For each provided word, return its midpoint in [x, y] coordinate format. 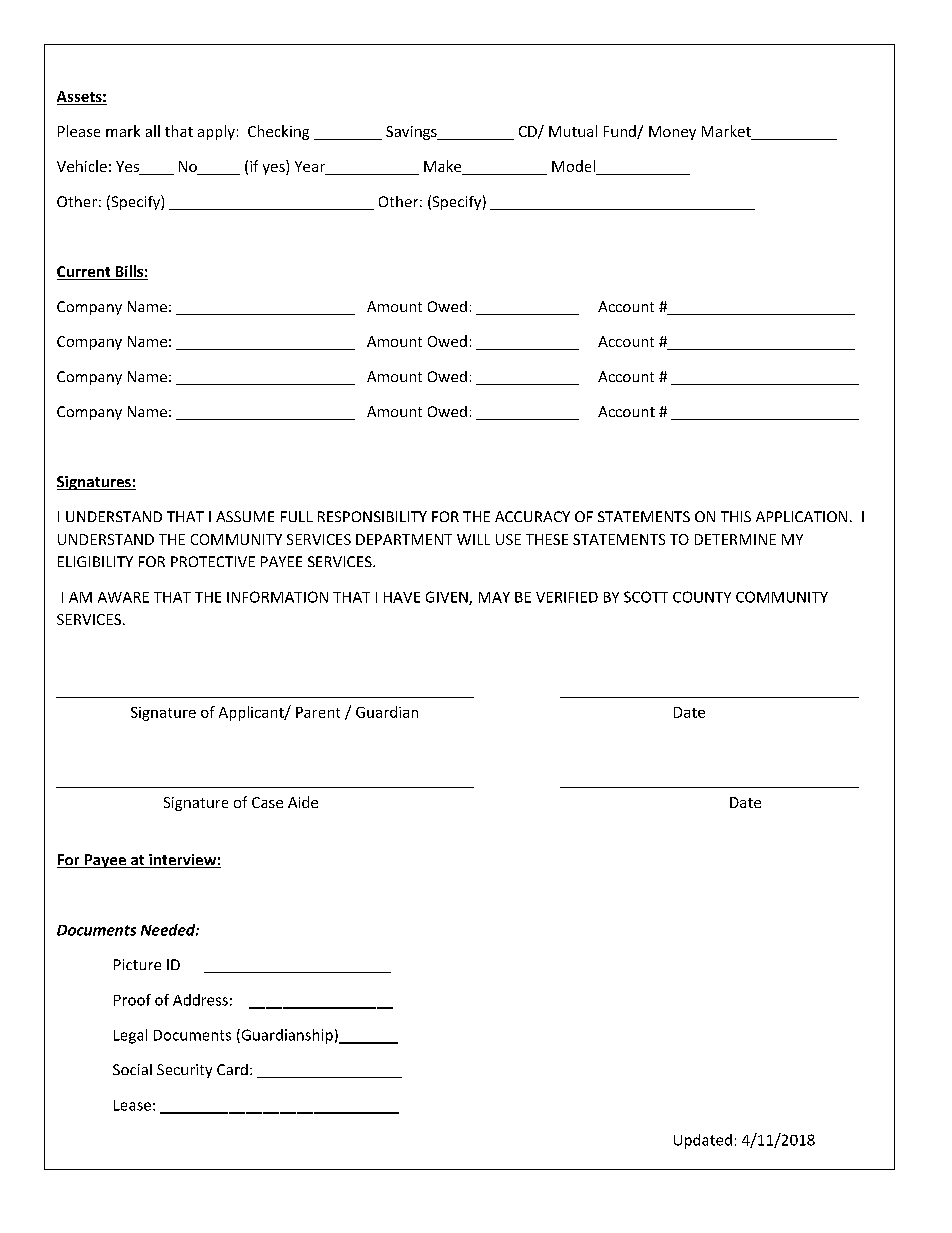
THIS [736, 516]
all [153, 131]
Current [85, 273]
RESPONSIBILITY [372, 516]
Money [672, 133]
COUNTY [702, 597]
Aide [303, 802]
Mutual [573, 131]
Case [267, 802]
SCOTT [646, 597]
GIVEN [448, 598]
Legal [130, 1036]
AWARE [123, 597]
